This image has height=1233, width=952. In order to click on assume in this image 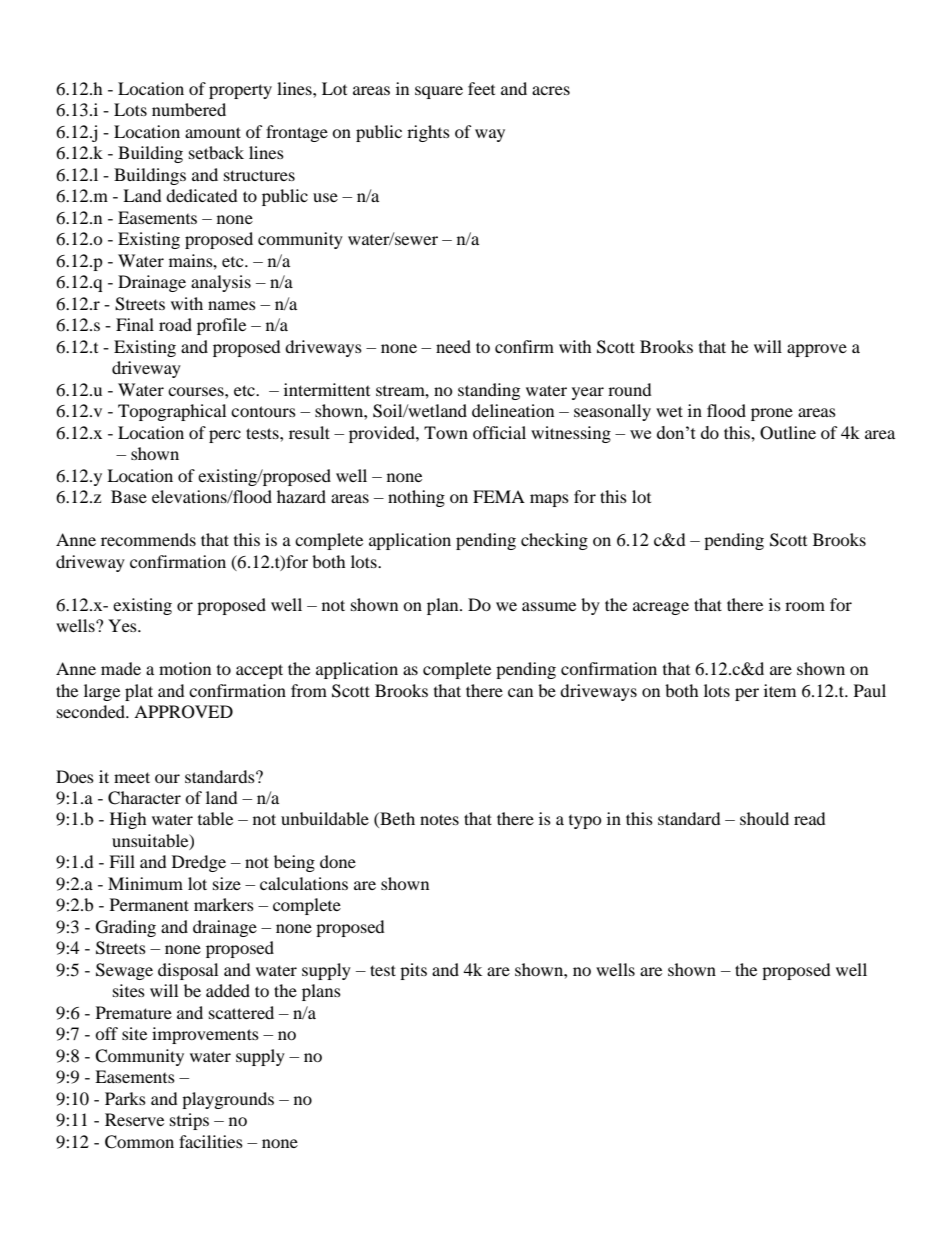, I will do `click(549, 606)`.
